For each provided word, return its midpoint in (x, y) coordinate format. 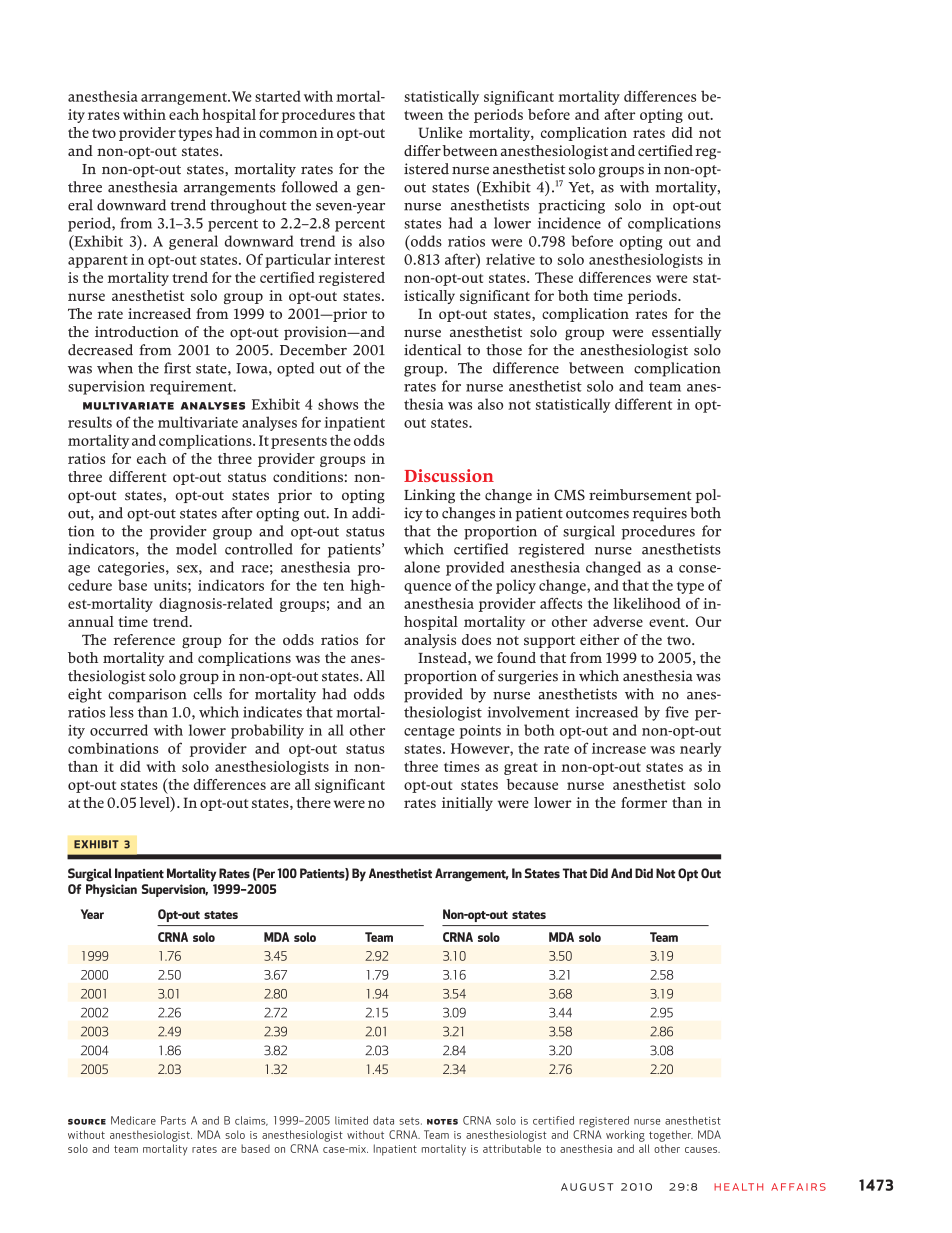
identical (432, 350)
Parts (173, 1120)
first (177, 368)
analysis (430, 641)
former (644, 802)
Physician (111, 890)
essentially (686, 333)
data (383, 1120)
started (278, 96)
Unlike (440, 132)
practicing (572, 206)
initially (467, 804)
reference (144, 639)
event (668, 622)
